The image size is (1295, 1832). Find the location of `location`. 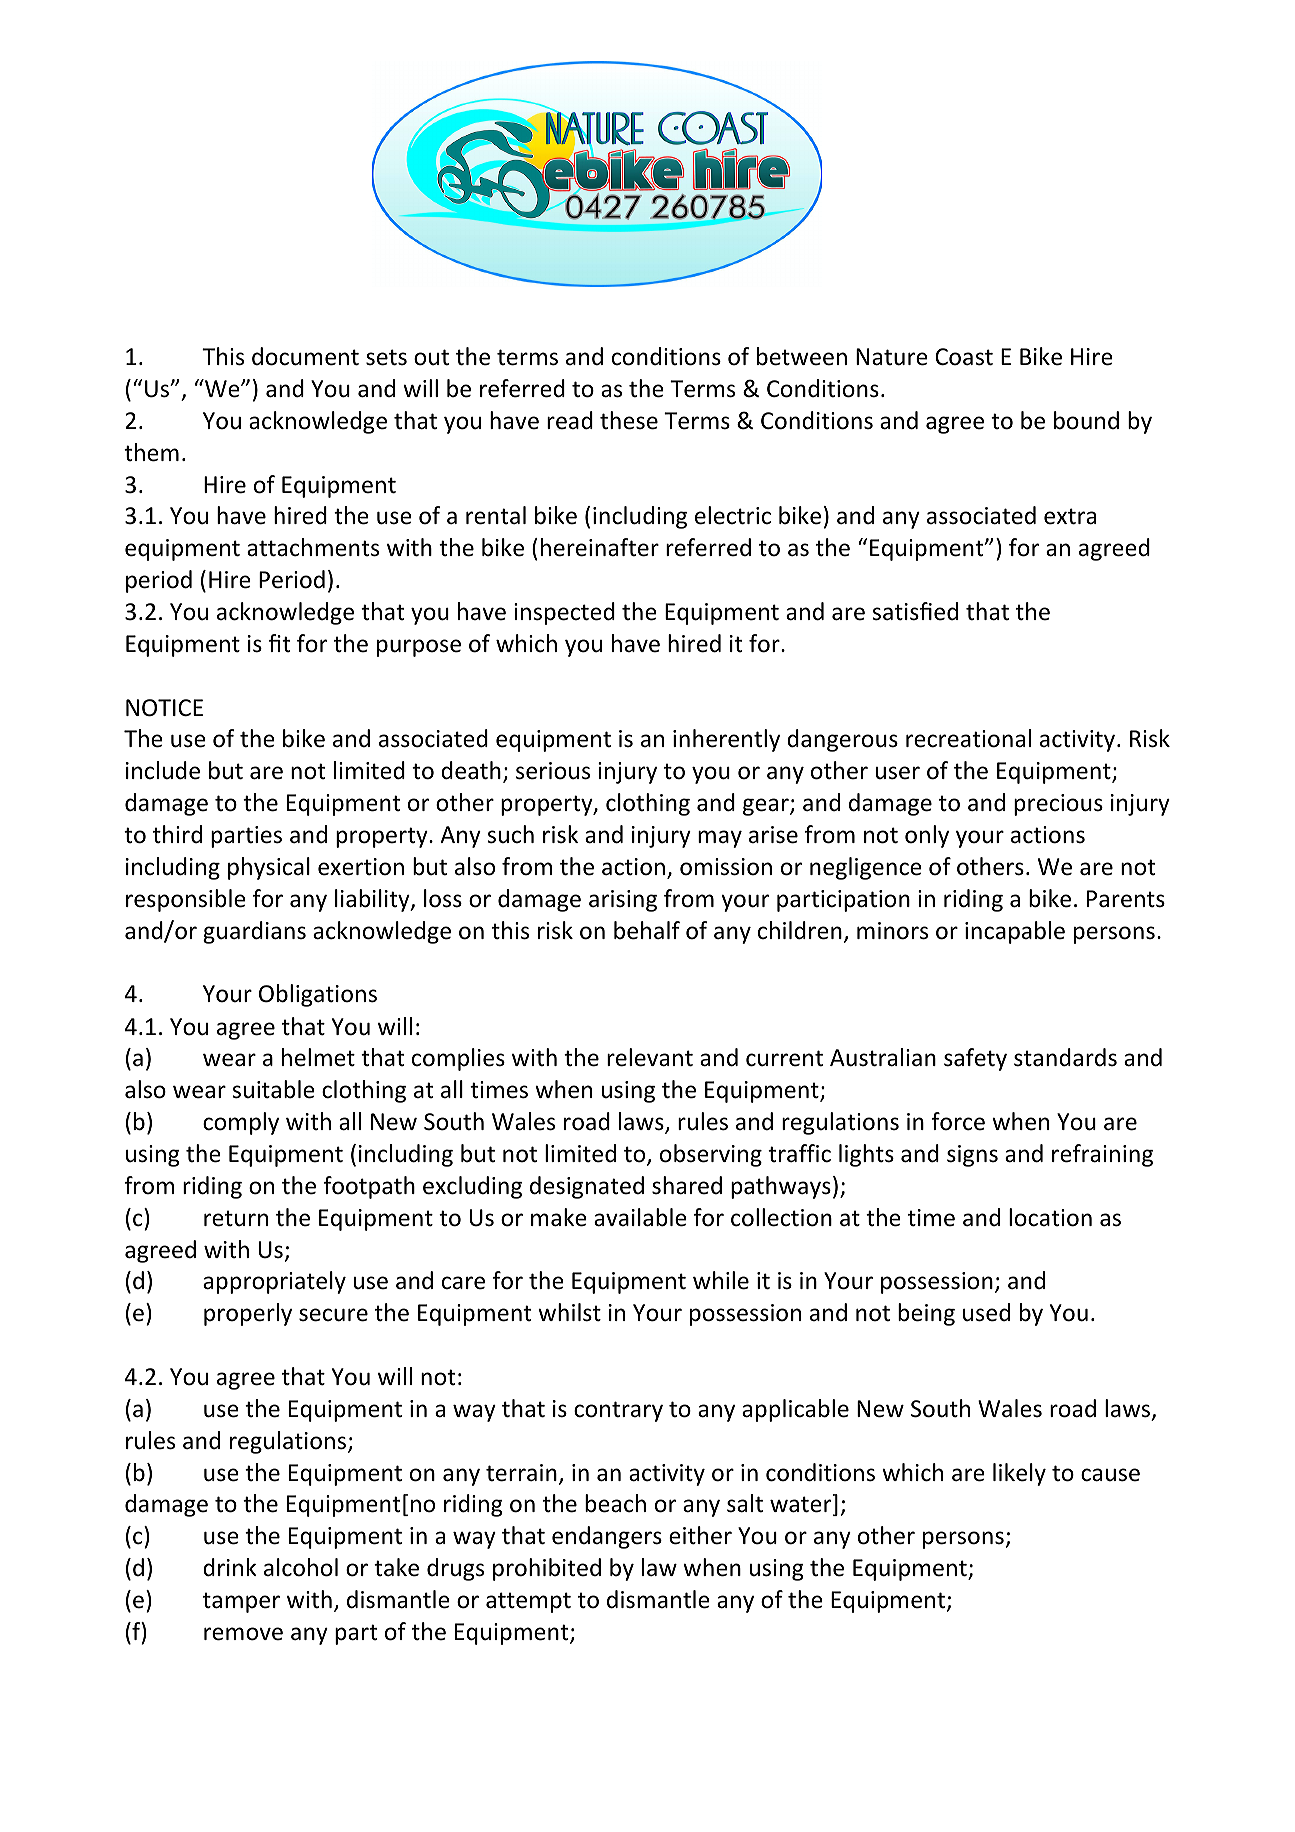

location is located at coordinates (1050, 1217).
